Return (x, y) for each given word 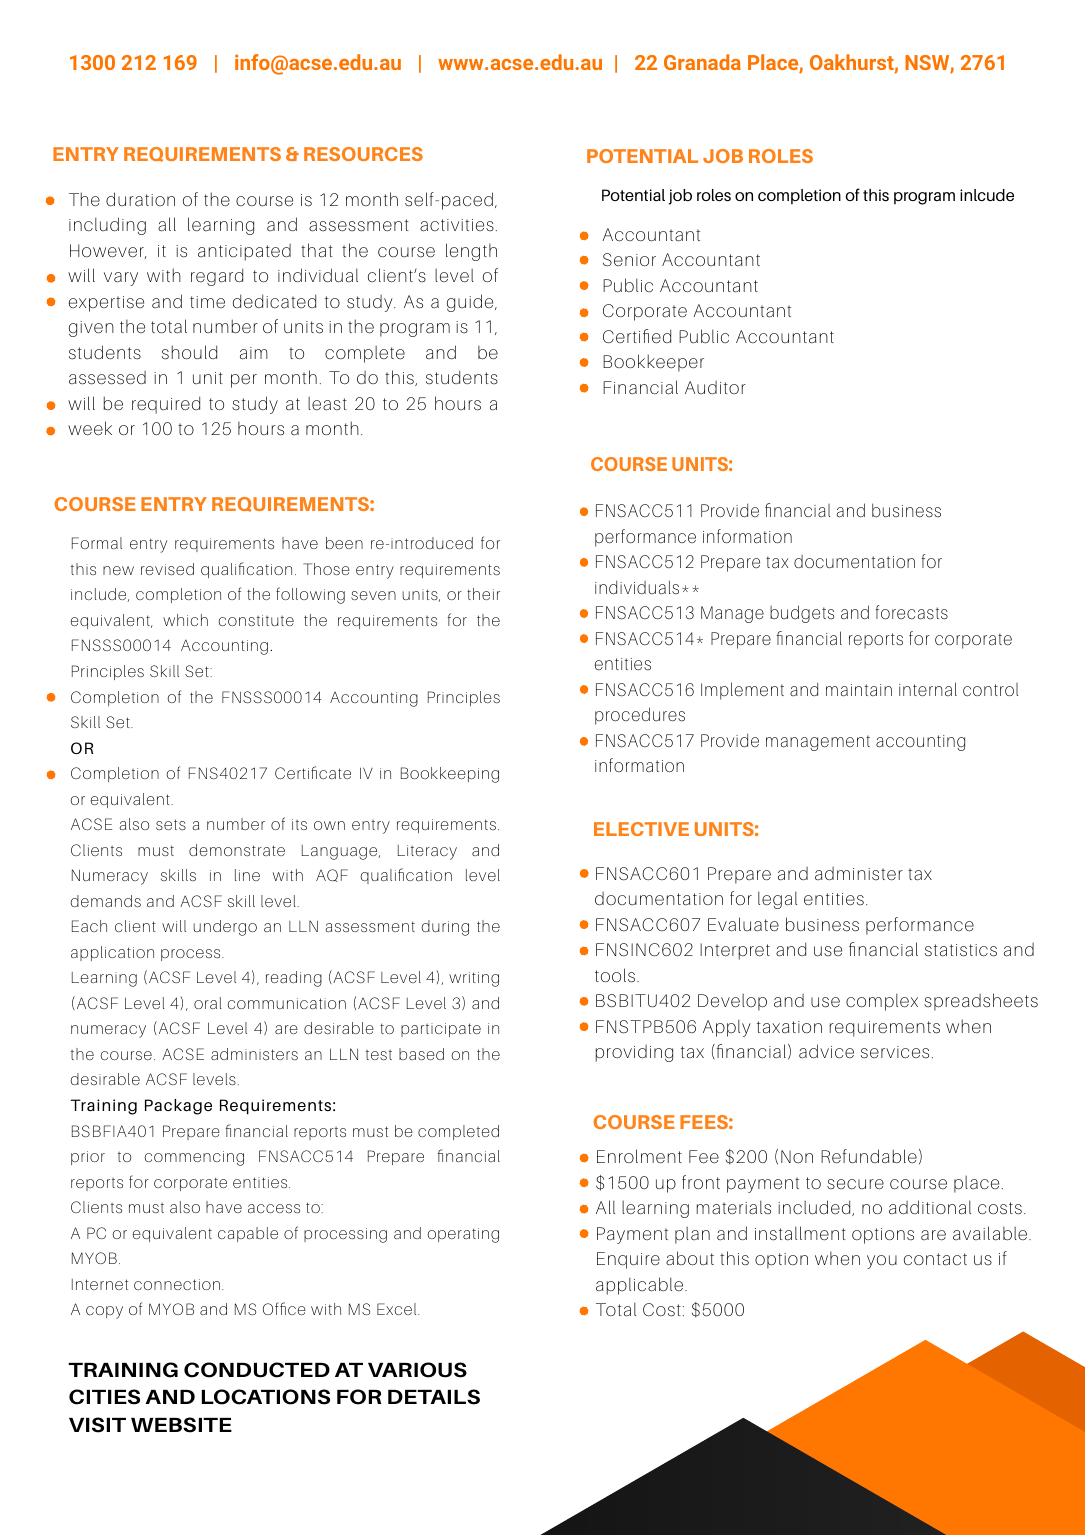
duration (140, 199)
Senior (629, 260)
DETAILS (434, 1397)
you (882, 1262)
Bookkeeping (450, 775)
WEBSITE (181, 1425)
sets (171, 824)
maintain (859, 690)
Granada (702, 62)
